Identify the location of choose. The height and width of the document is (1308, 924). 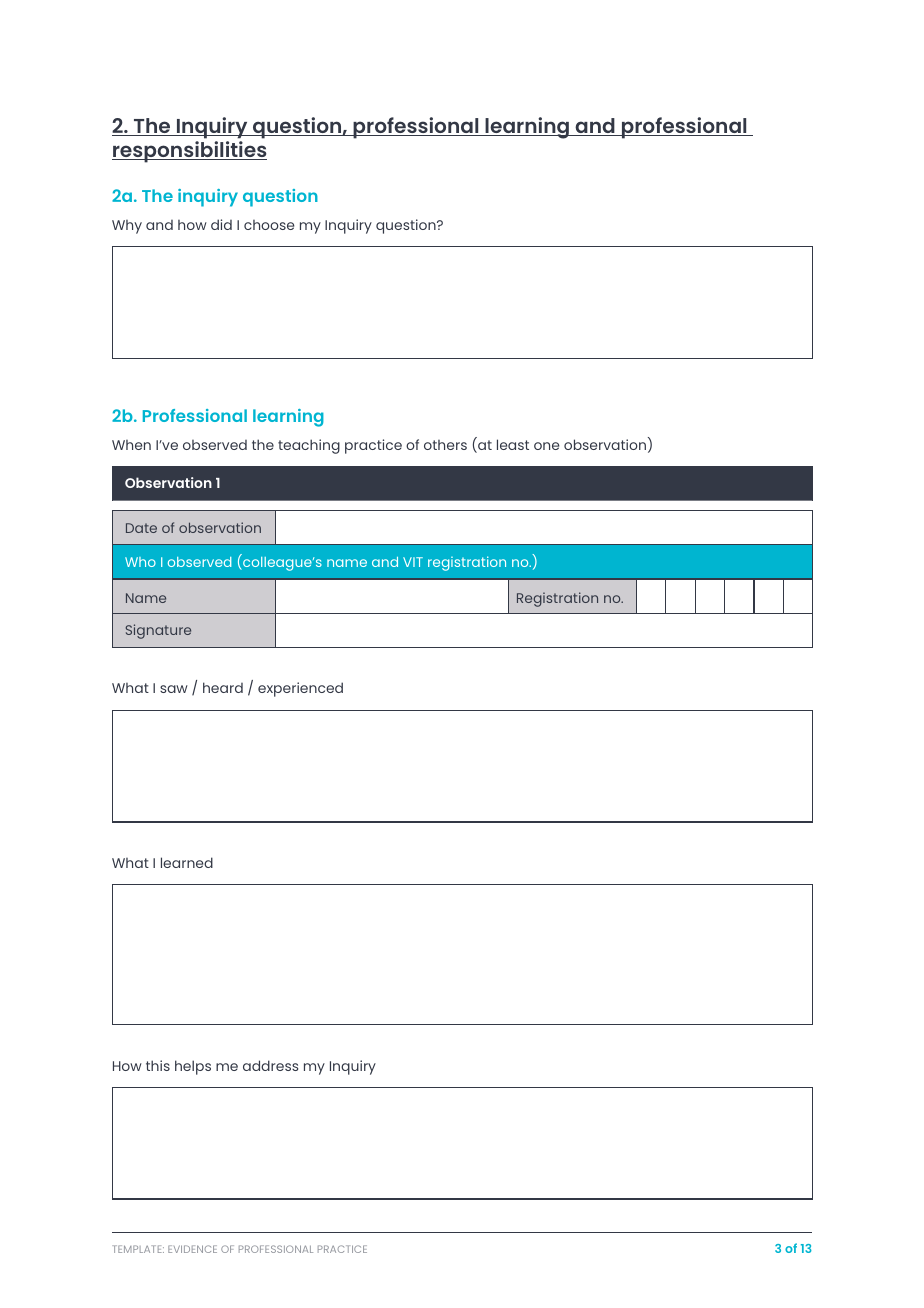
(269, 225).
